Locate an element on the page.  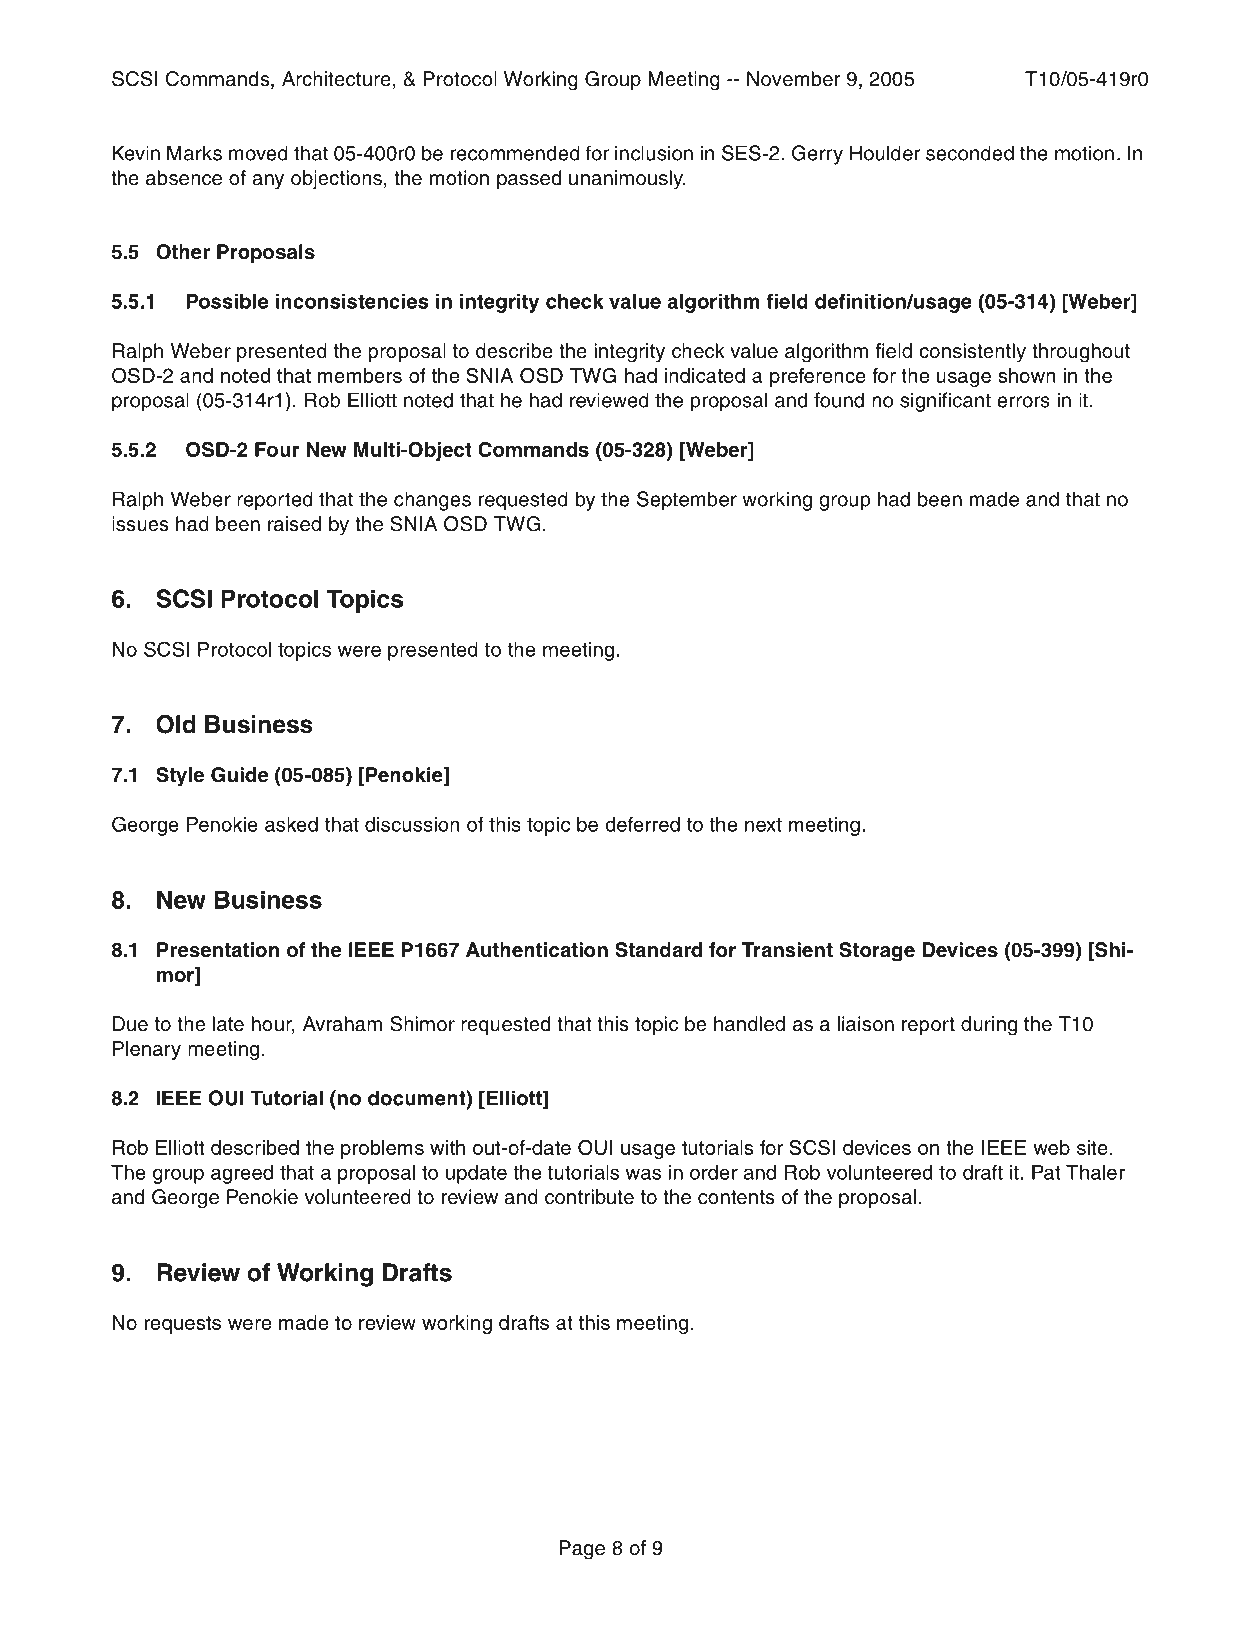
raised is located at coordinates (294, 524).
